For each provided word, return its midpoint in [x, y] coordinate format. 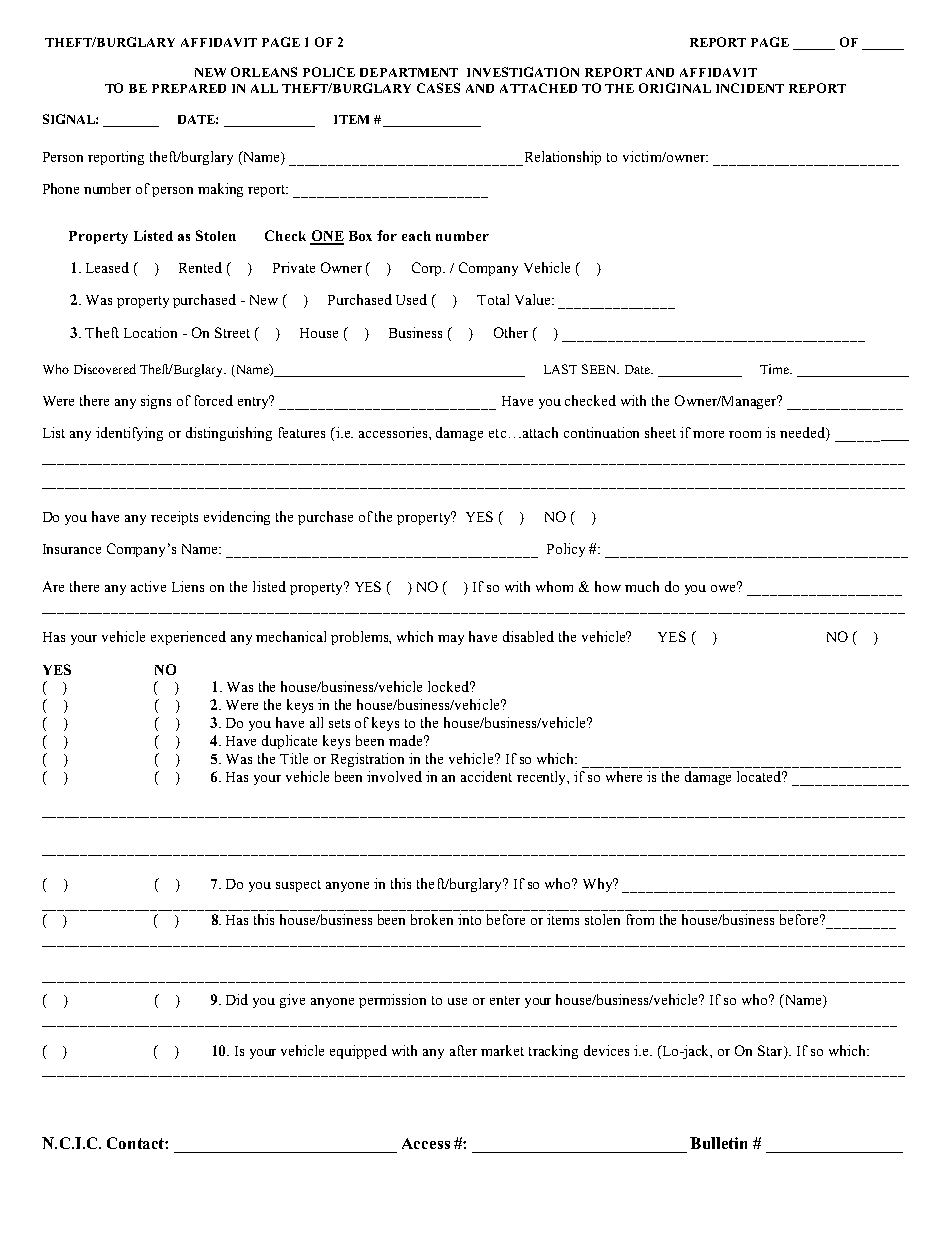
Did [237, 999]
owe [724, 587]
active [148, 586]
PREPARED [189, 88]
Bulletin [718, 1143]
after [463, 1050]
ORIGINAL [675, 88]
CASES [438, 88]
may [451, 640]
